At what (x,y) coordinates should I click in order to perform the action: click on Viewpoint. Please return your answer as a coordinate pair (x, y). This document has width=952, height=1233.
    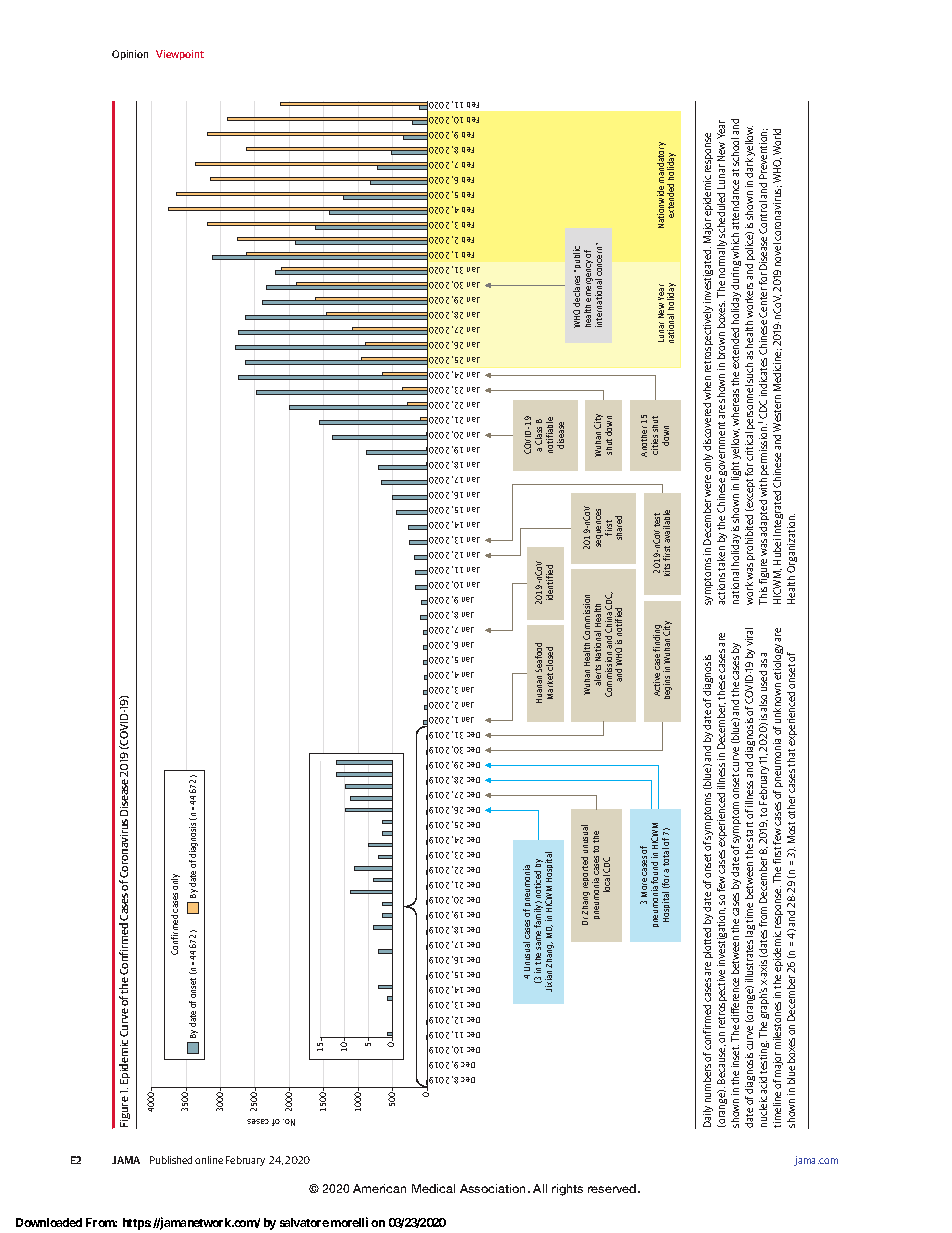
    Looking at the image, I should click on (180, 55).
